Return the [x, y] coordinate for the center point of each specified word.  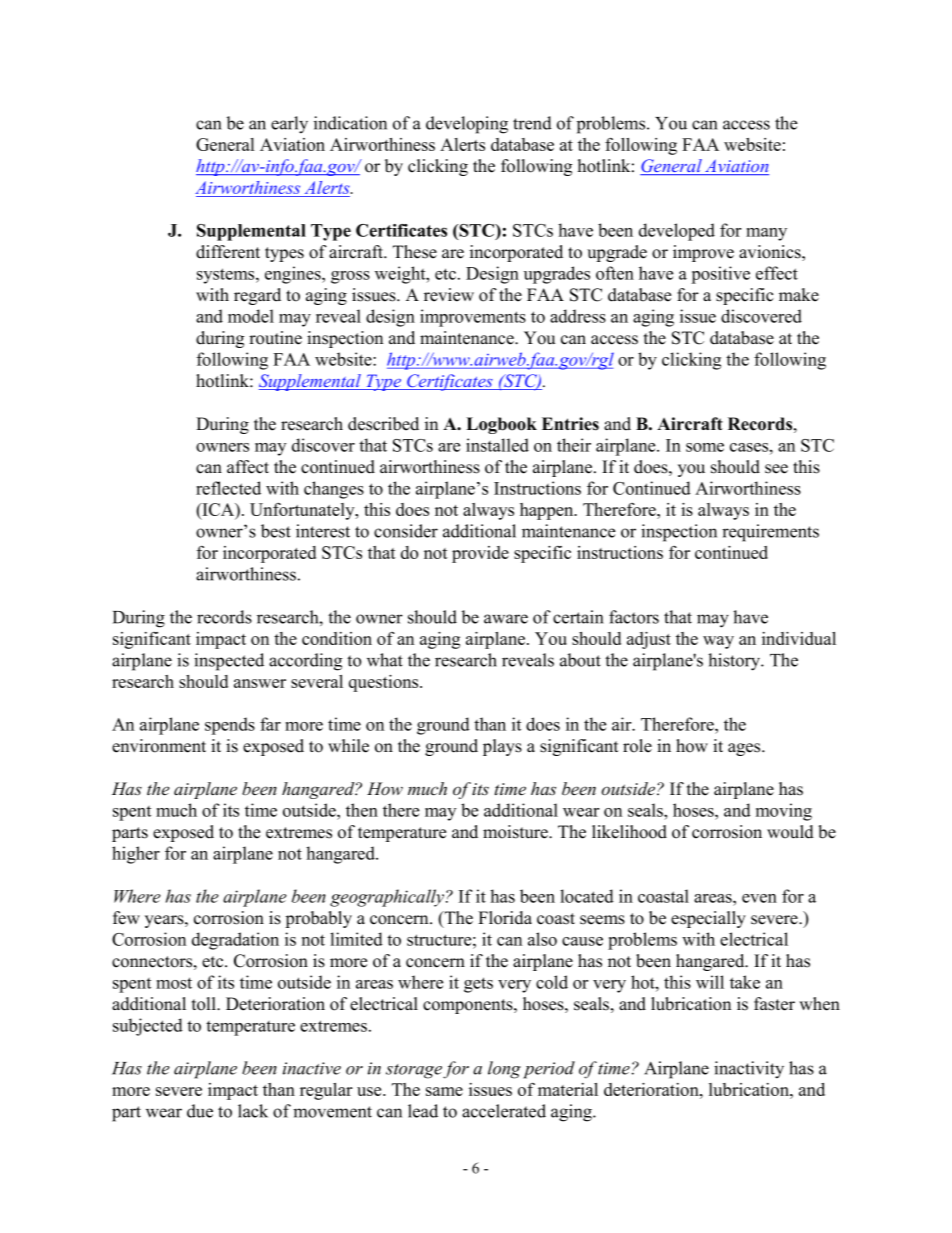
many [766, 234]
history [735, 662]
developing [467, 125]
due [200, 1111]
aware [506, 619]
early [289, 125]
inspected [229, 662]
